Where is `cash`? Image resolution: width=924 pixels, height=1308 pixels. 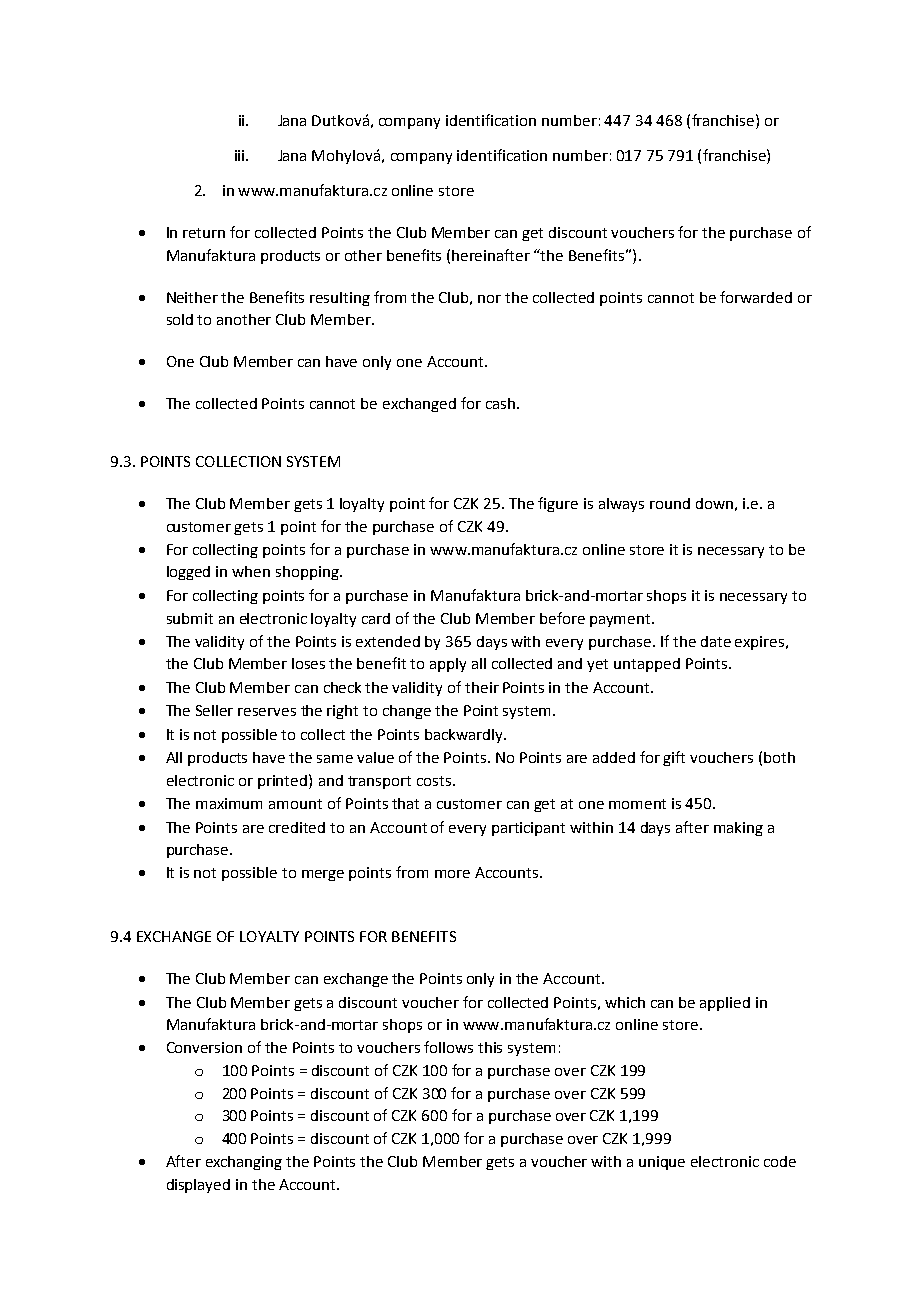 cash is located at coordinates (500, 403).
